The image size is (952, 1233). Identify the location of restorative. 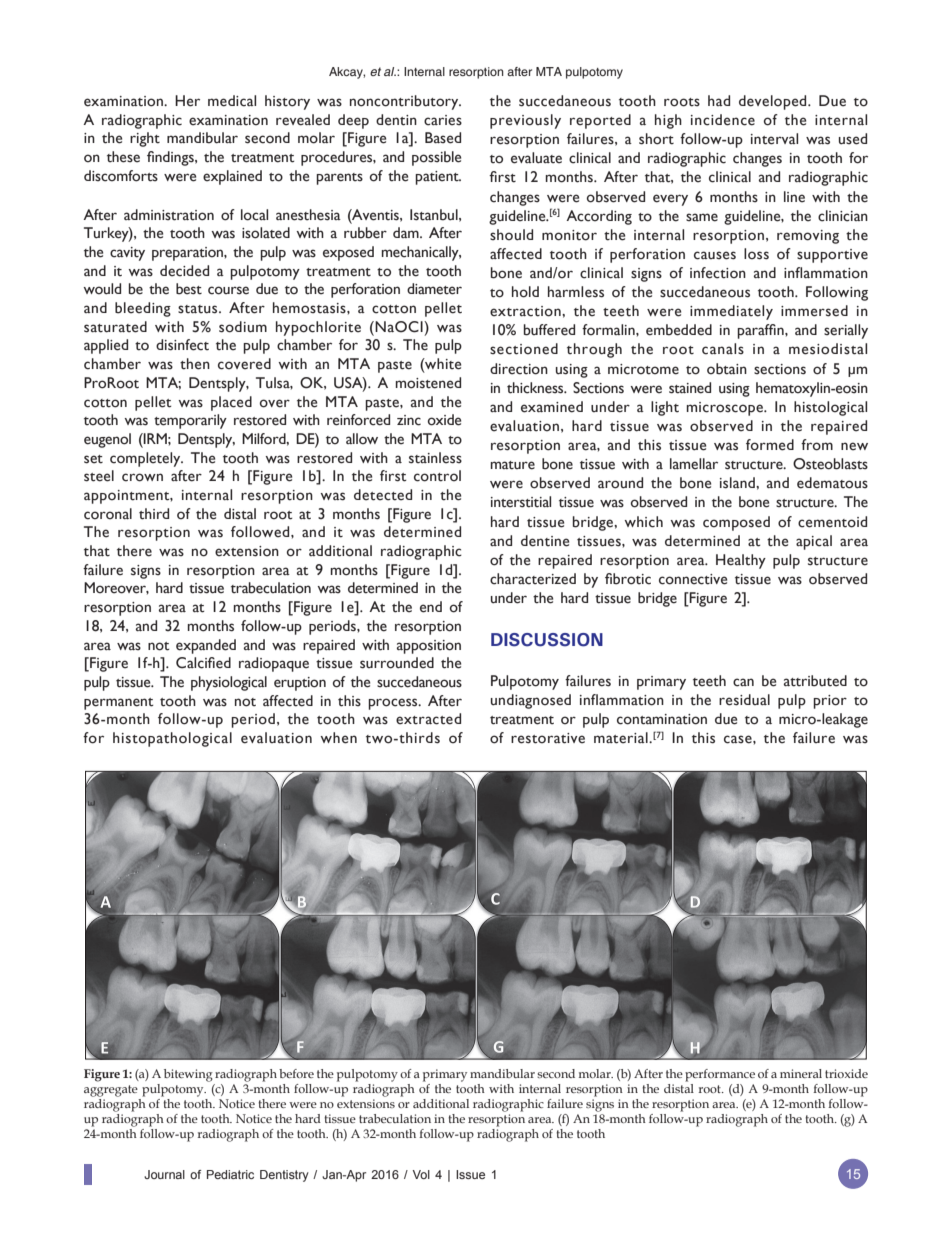
(548, 738).
